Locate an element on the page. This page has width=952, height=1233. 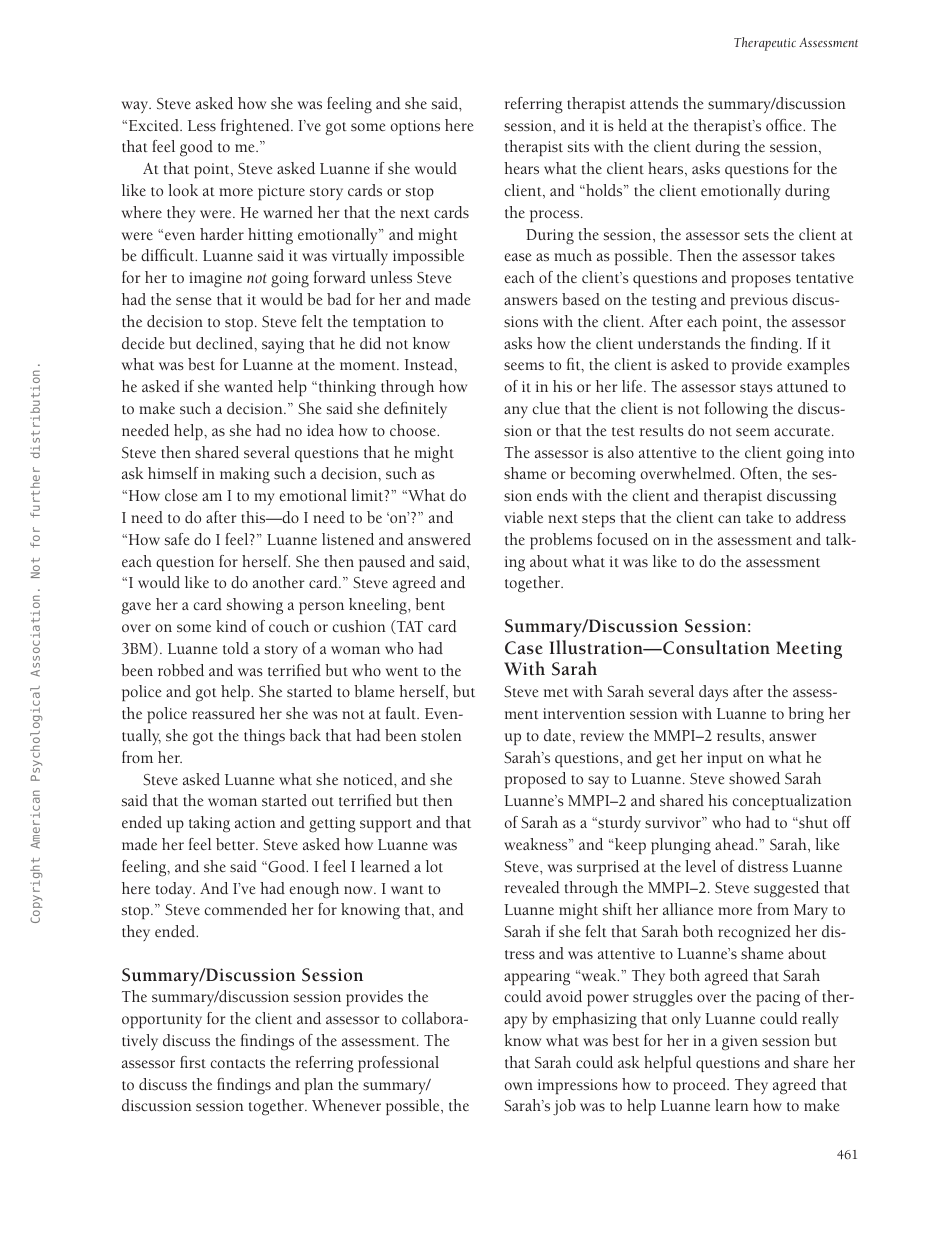
options is located at coordinates (415, 127).
